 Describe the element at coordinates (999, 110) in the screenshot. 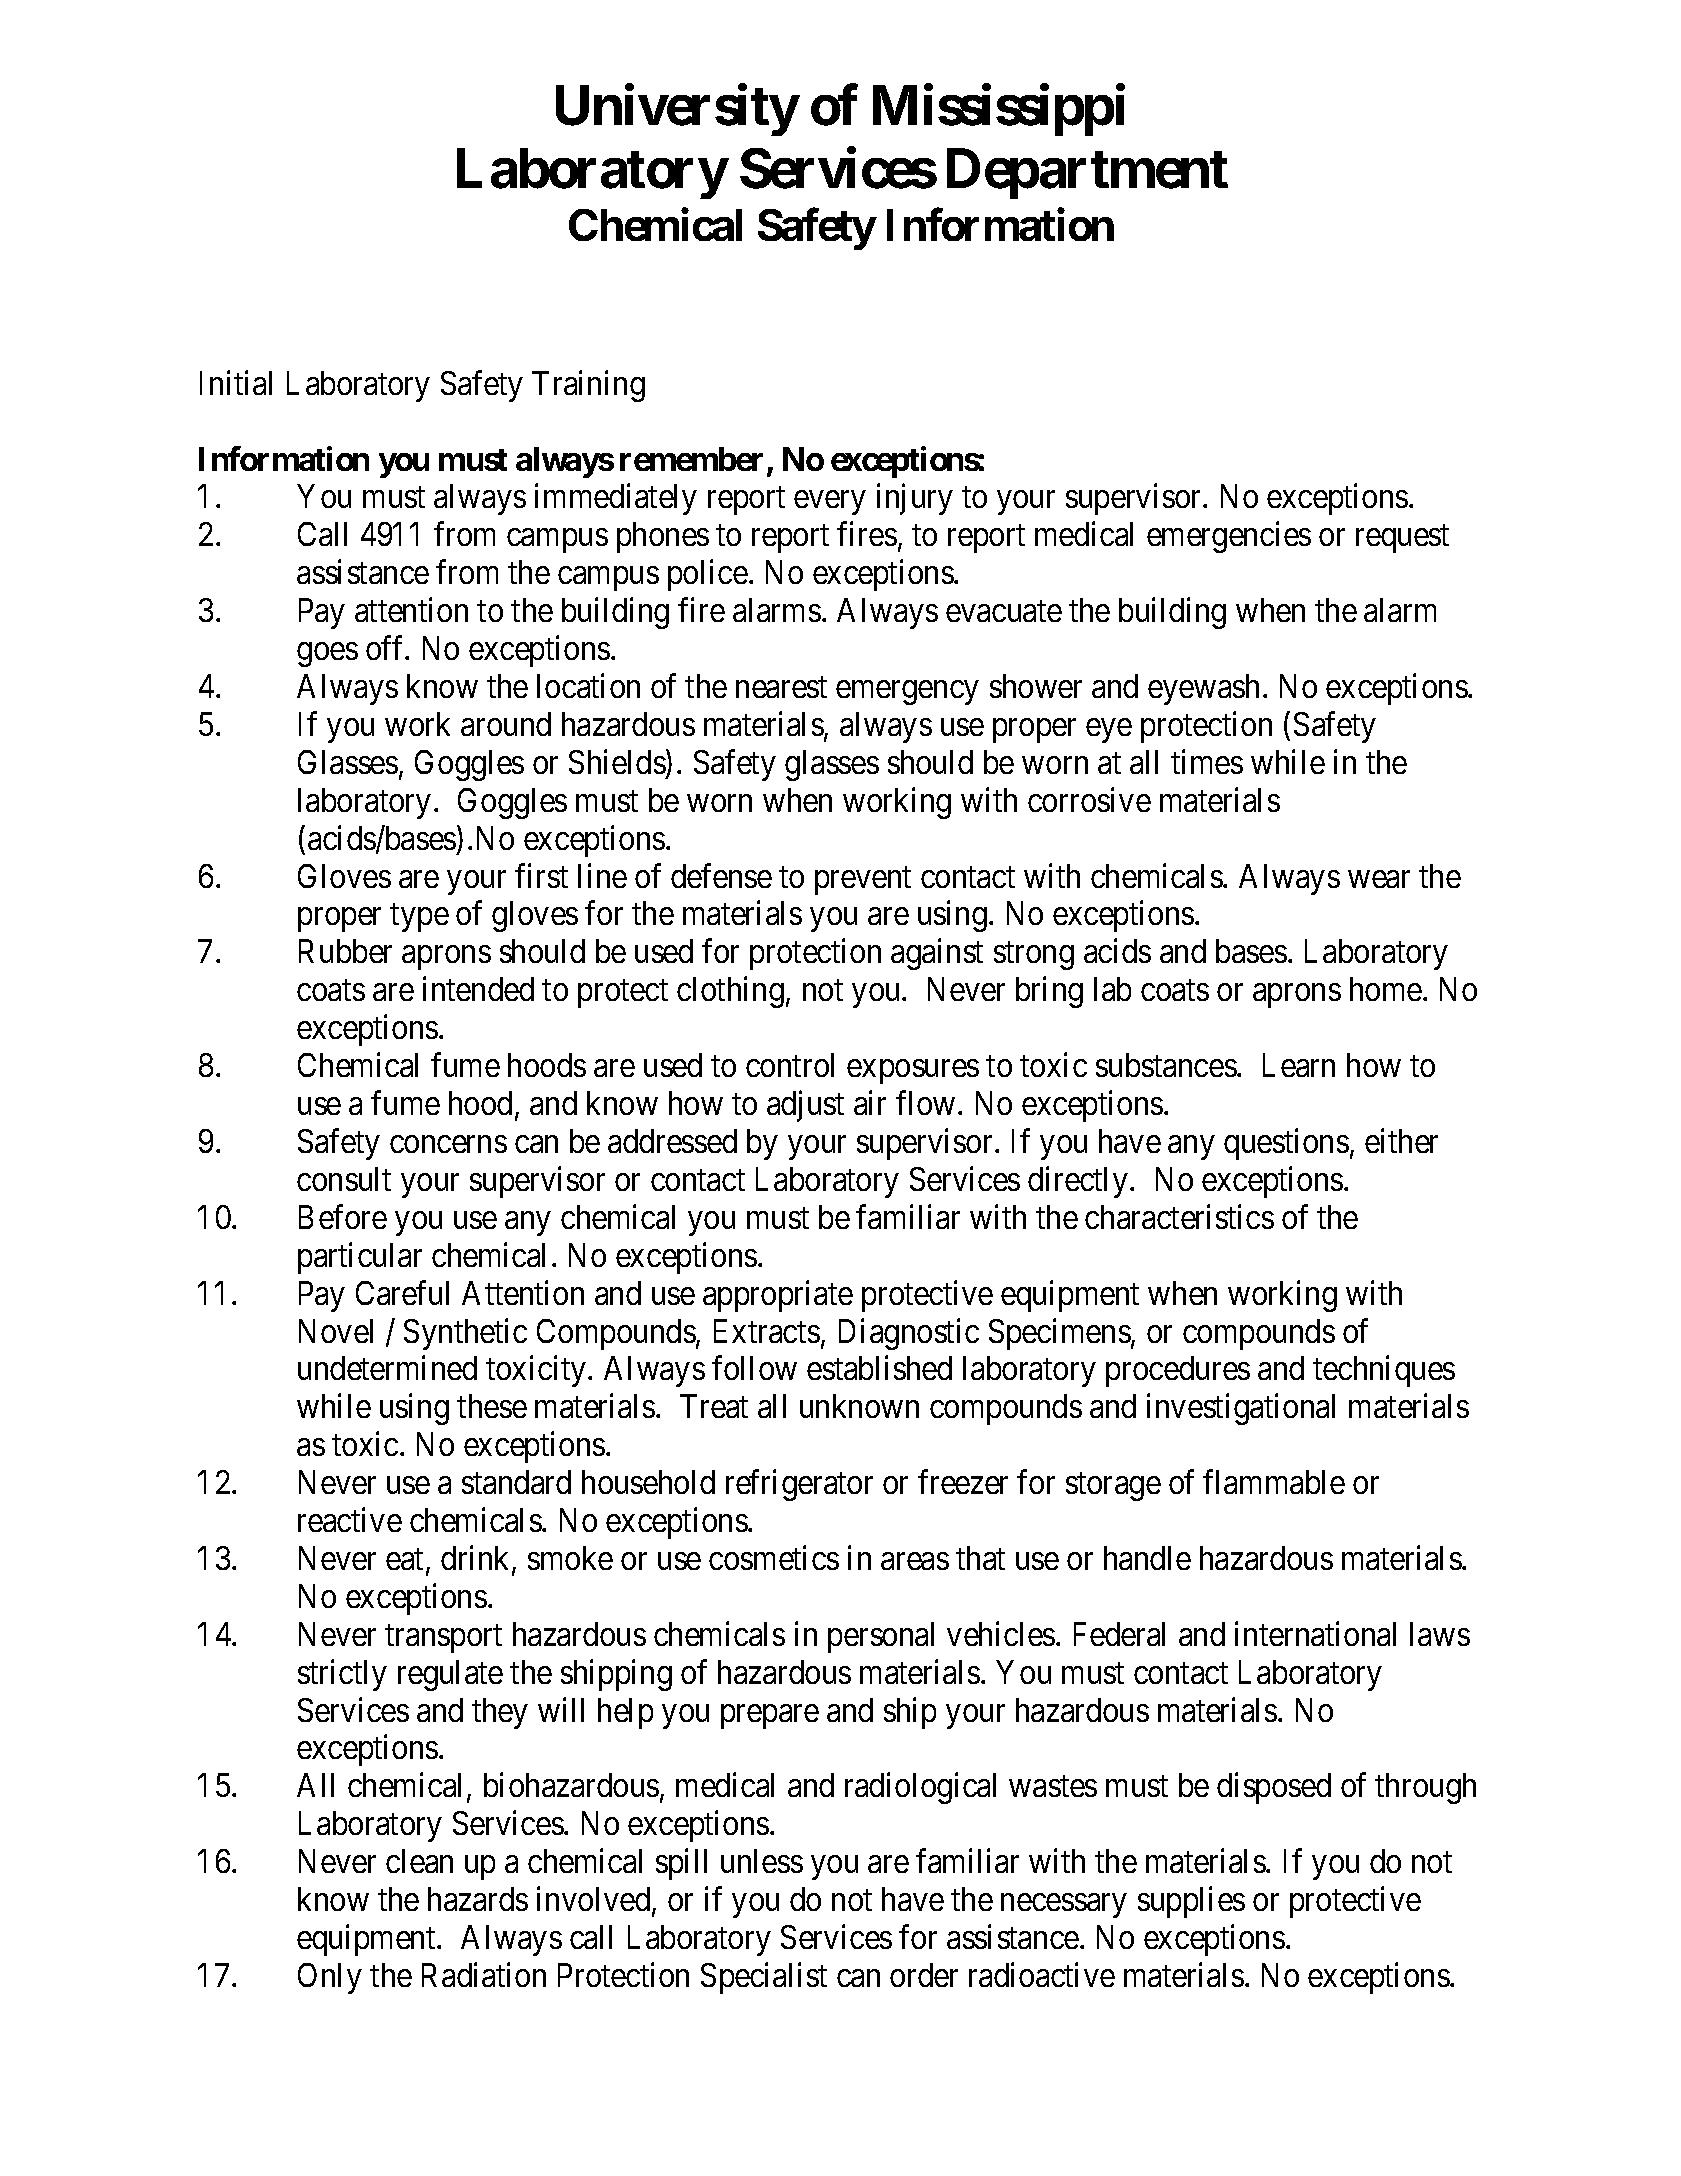

I see `Mississippi` at that location.
